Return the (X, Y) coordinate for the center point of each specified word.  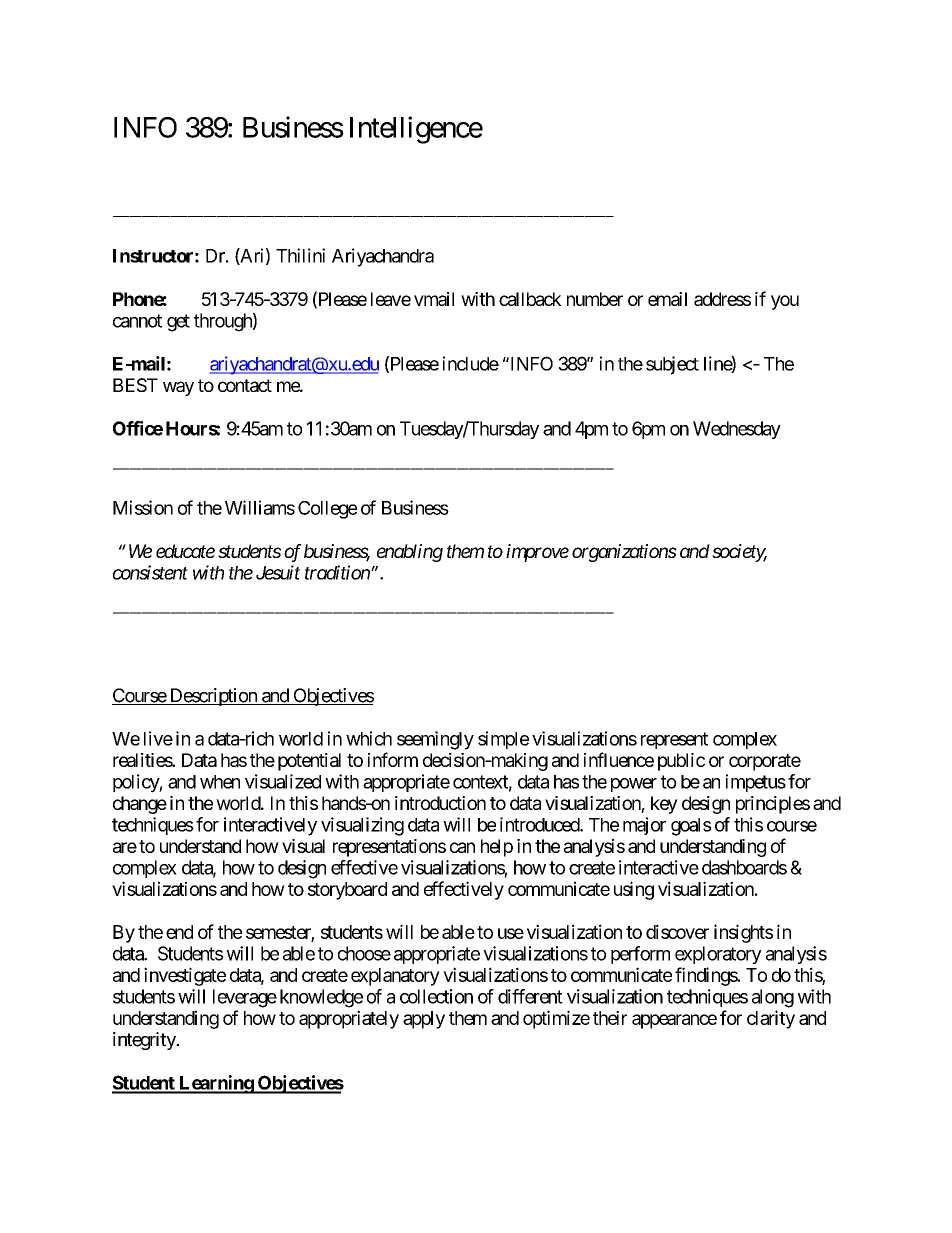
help (497, 848)
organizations (624, 553)
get (178, 323)
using (634, 890)
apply (424, 1020)
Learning (216, 1084)
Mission (143, 507)
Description (213, 697)
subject (672, 365)
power (634, 785)
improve (537, 553)
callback (530, 299)
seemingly (435, 740)
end (179, 932)
